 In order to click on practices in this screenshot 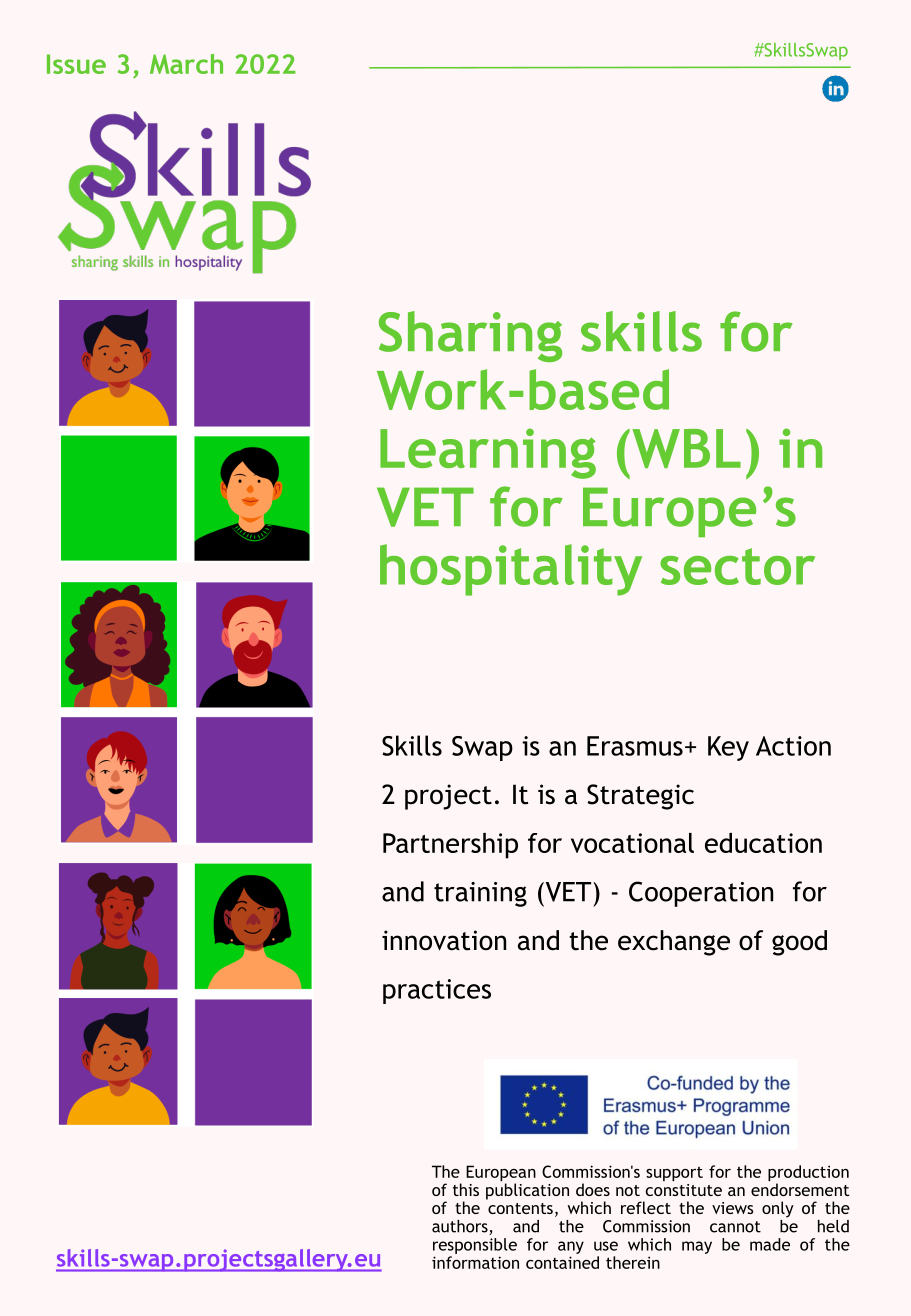, I will do `click(437, 991)`.
